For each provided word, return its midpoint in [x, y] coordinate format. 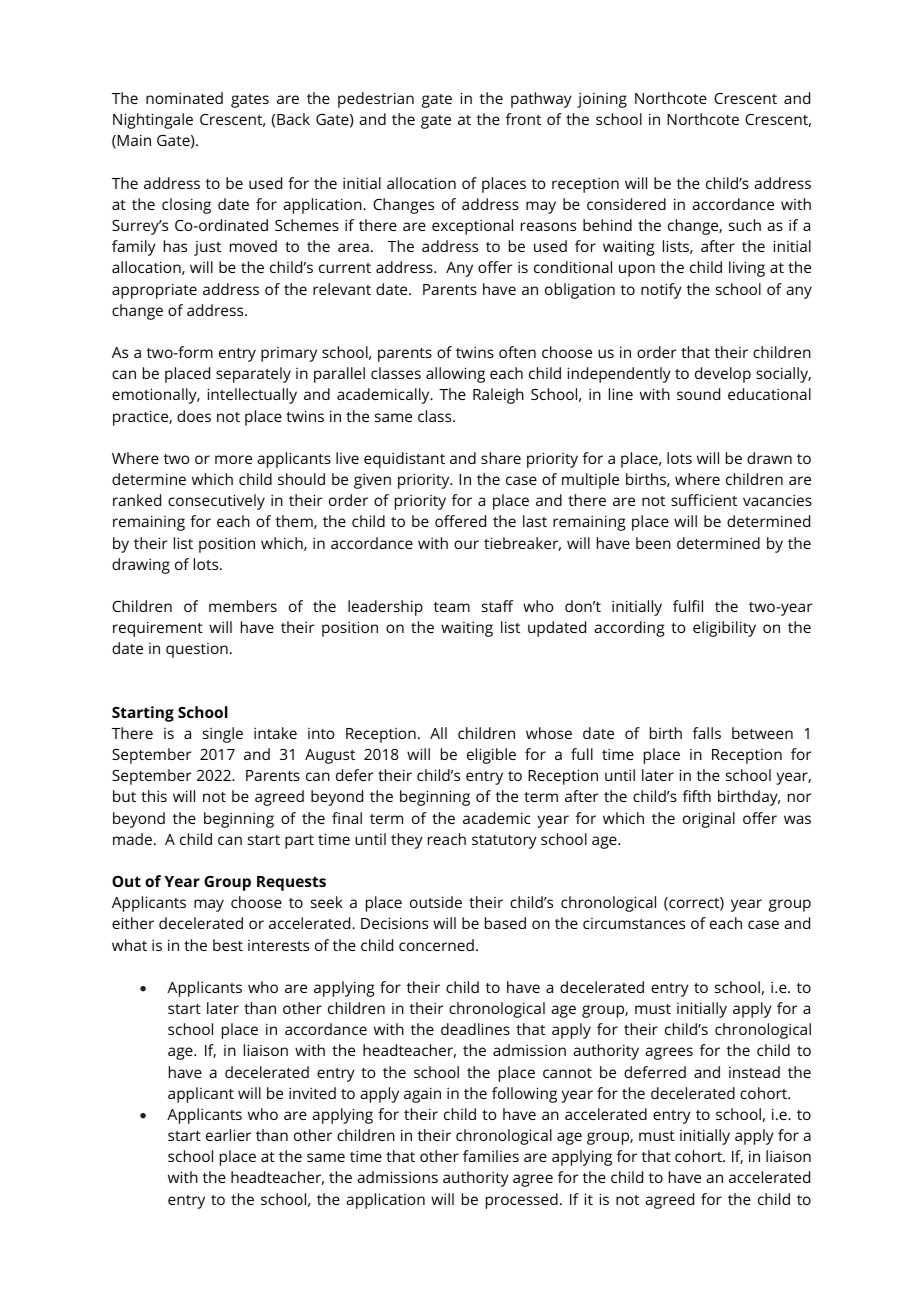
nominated [184, 98]
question [197, 650]
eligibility [724, 629]
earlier [228, 1135]
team [452, 607]
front [523, 119]
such [745, 225]
